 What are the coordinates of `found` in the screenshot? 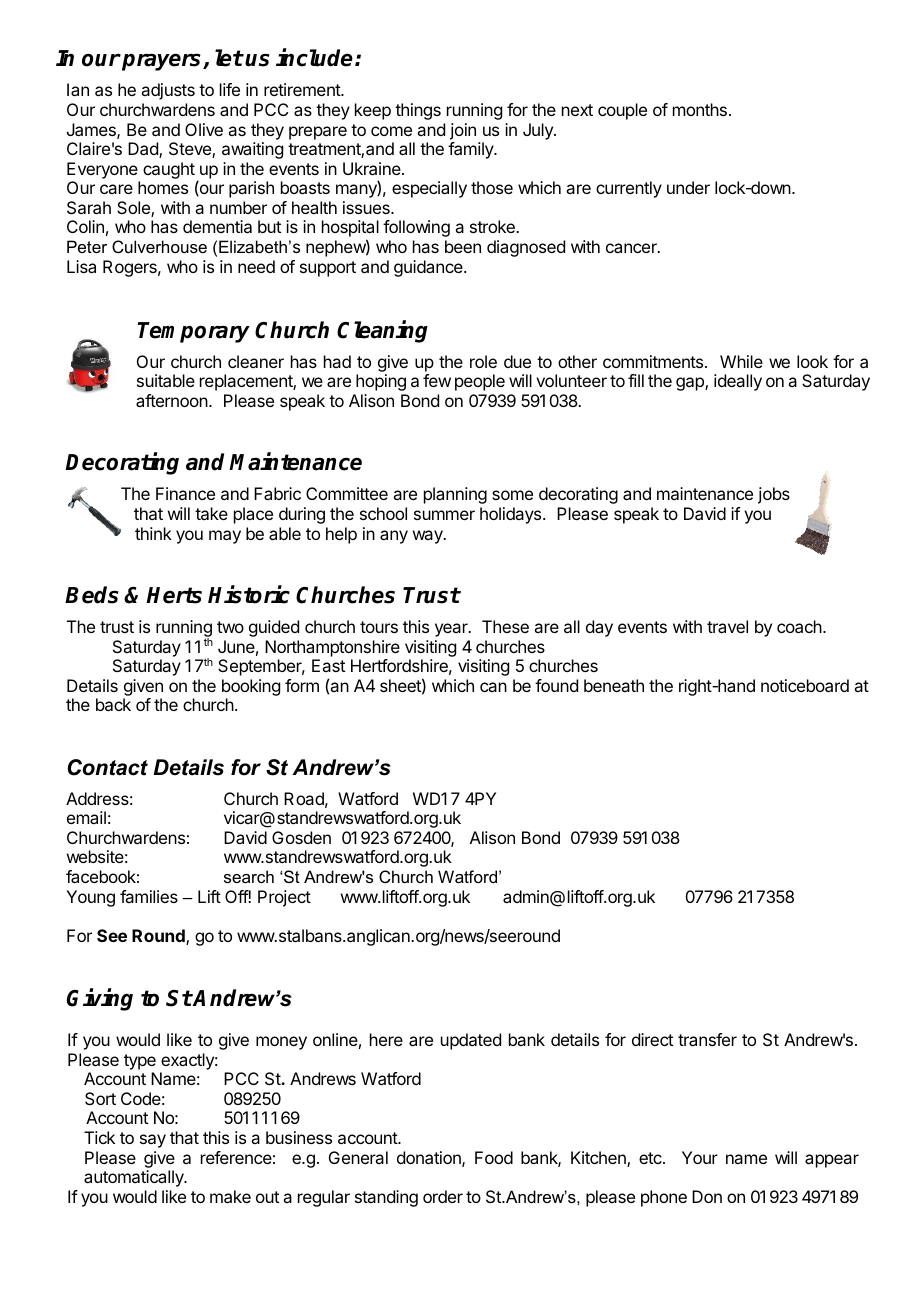 It's located at (556, 685).
